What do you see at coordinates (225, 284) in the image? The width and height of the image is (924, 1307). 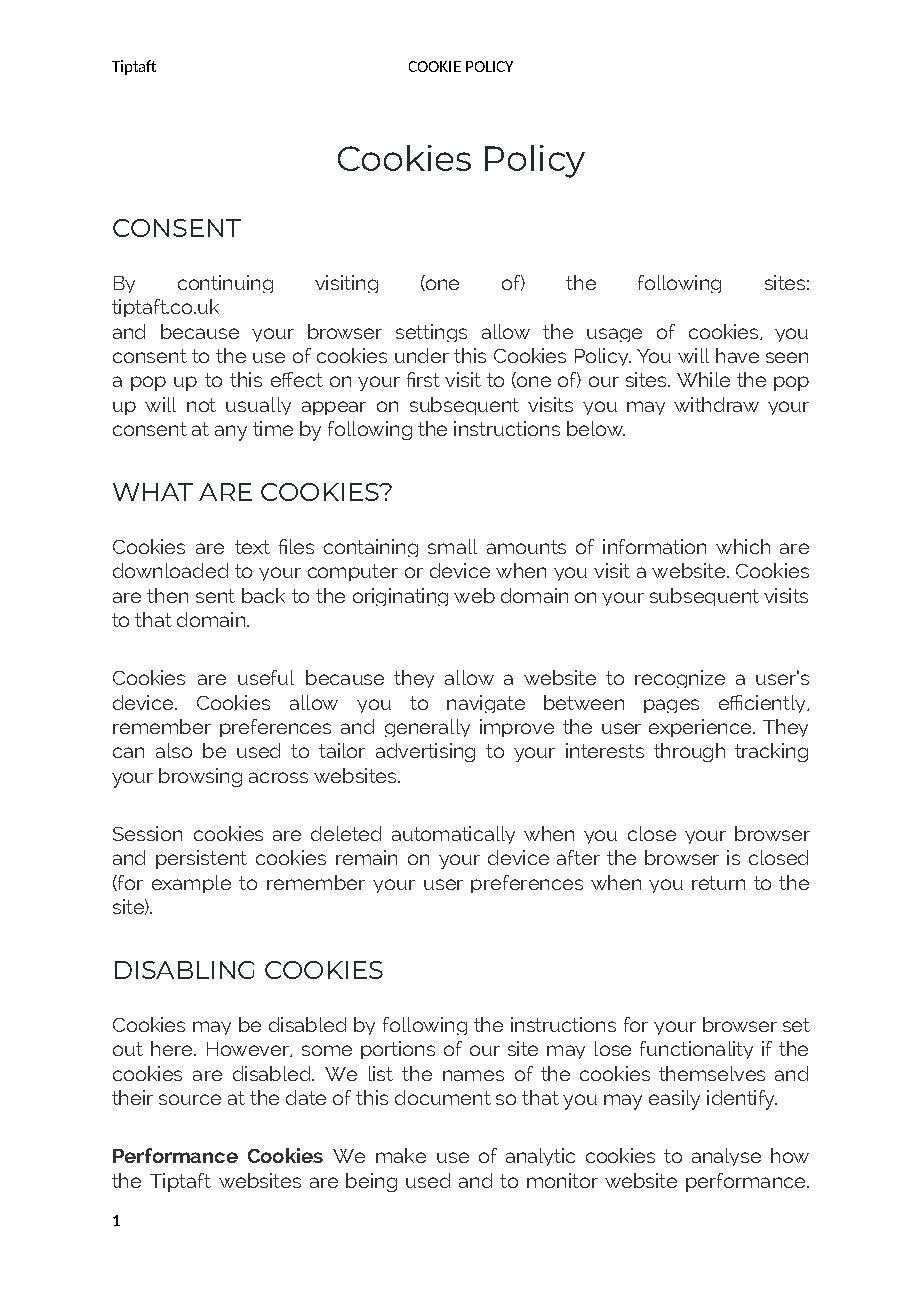 I see `continuing` at bounding box center [225, 284].
